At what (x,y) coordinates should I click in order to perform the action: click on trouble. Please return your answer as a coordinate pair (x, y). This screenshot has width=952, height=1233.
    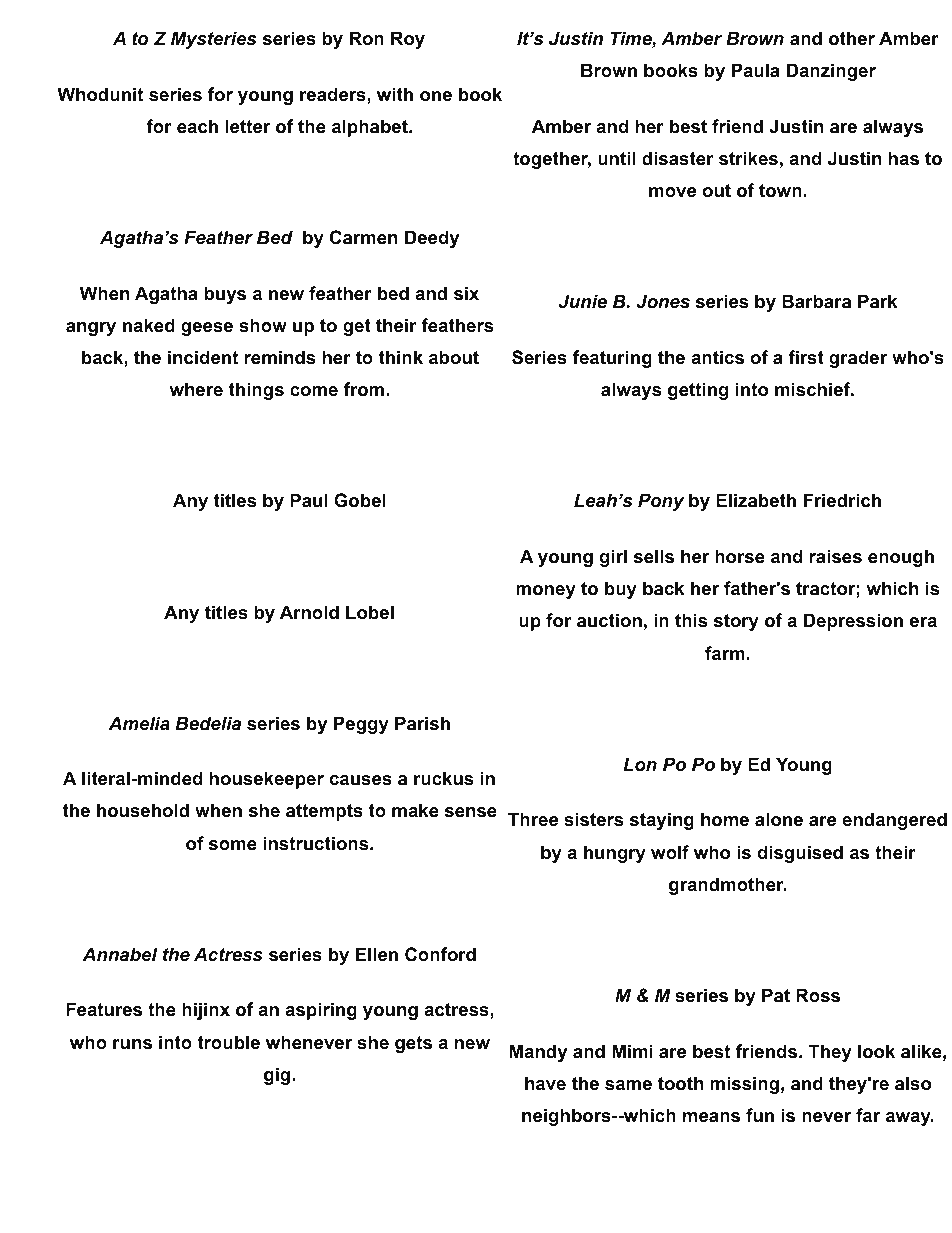
    Looking at the image, I should click on (228, 1042).
